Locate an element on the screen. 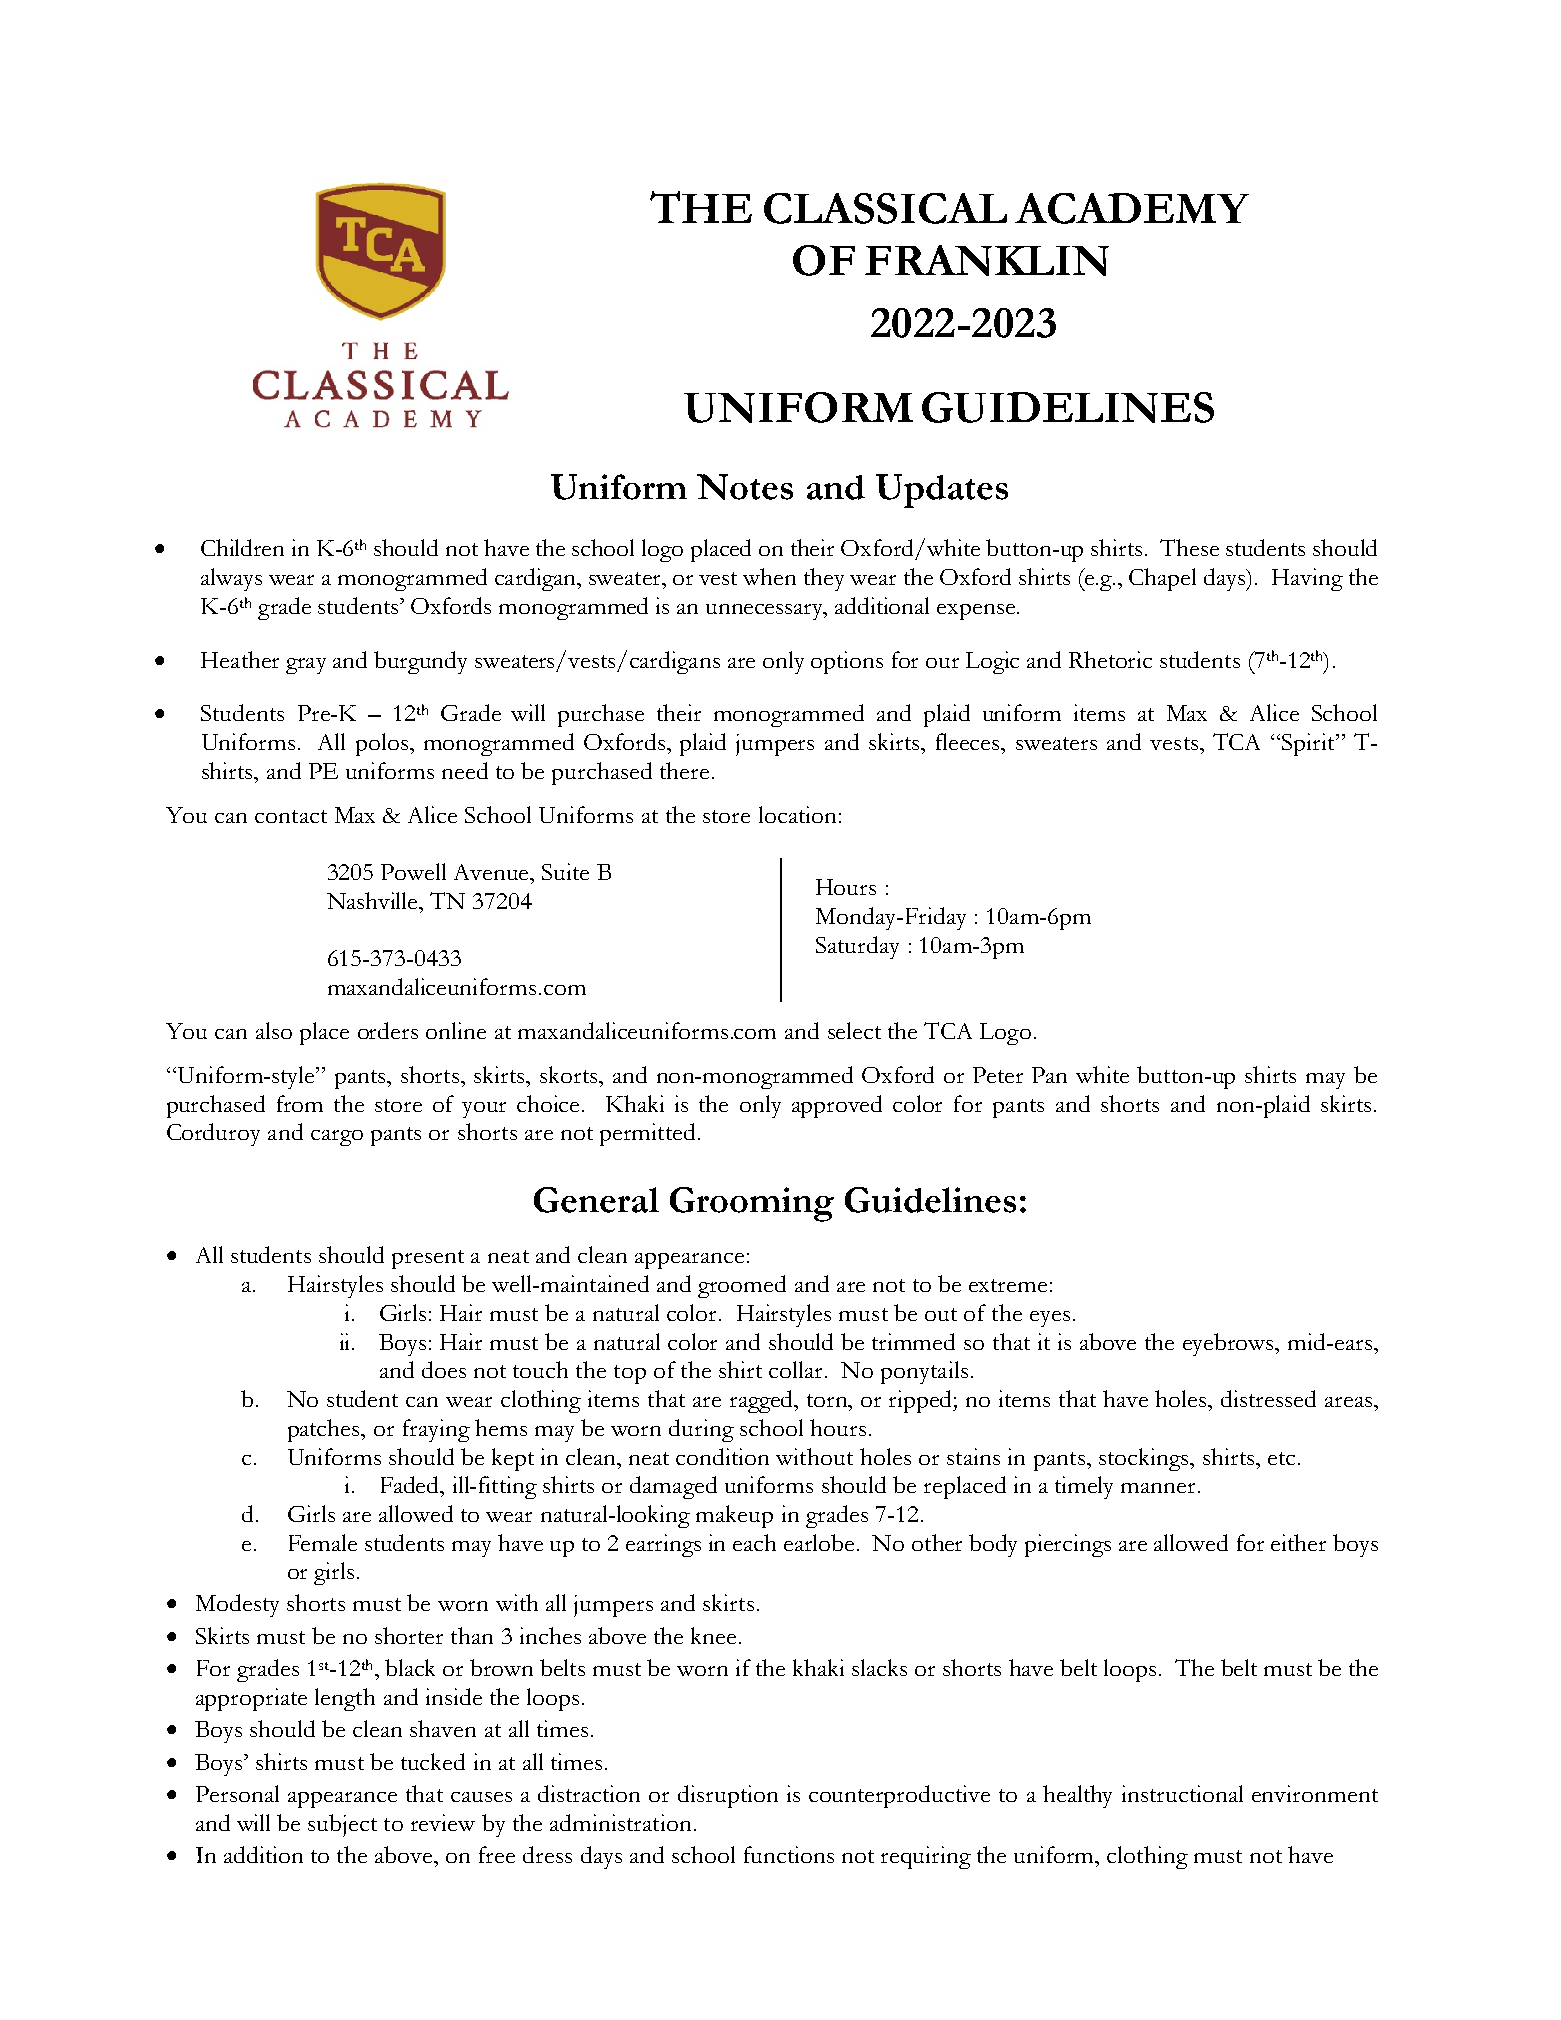 The image size is (1561, 2020). ACADEMY is located at coordinates (1132, 208).
